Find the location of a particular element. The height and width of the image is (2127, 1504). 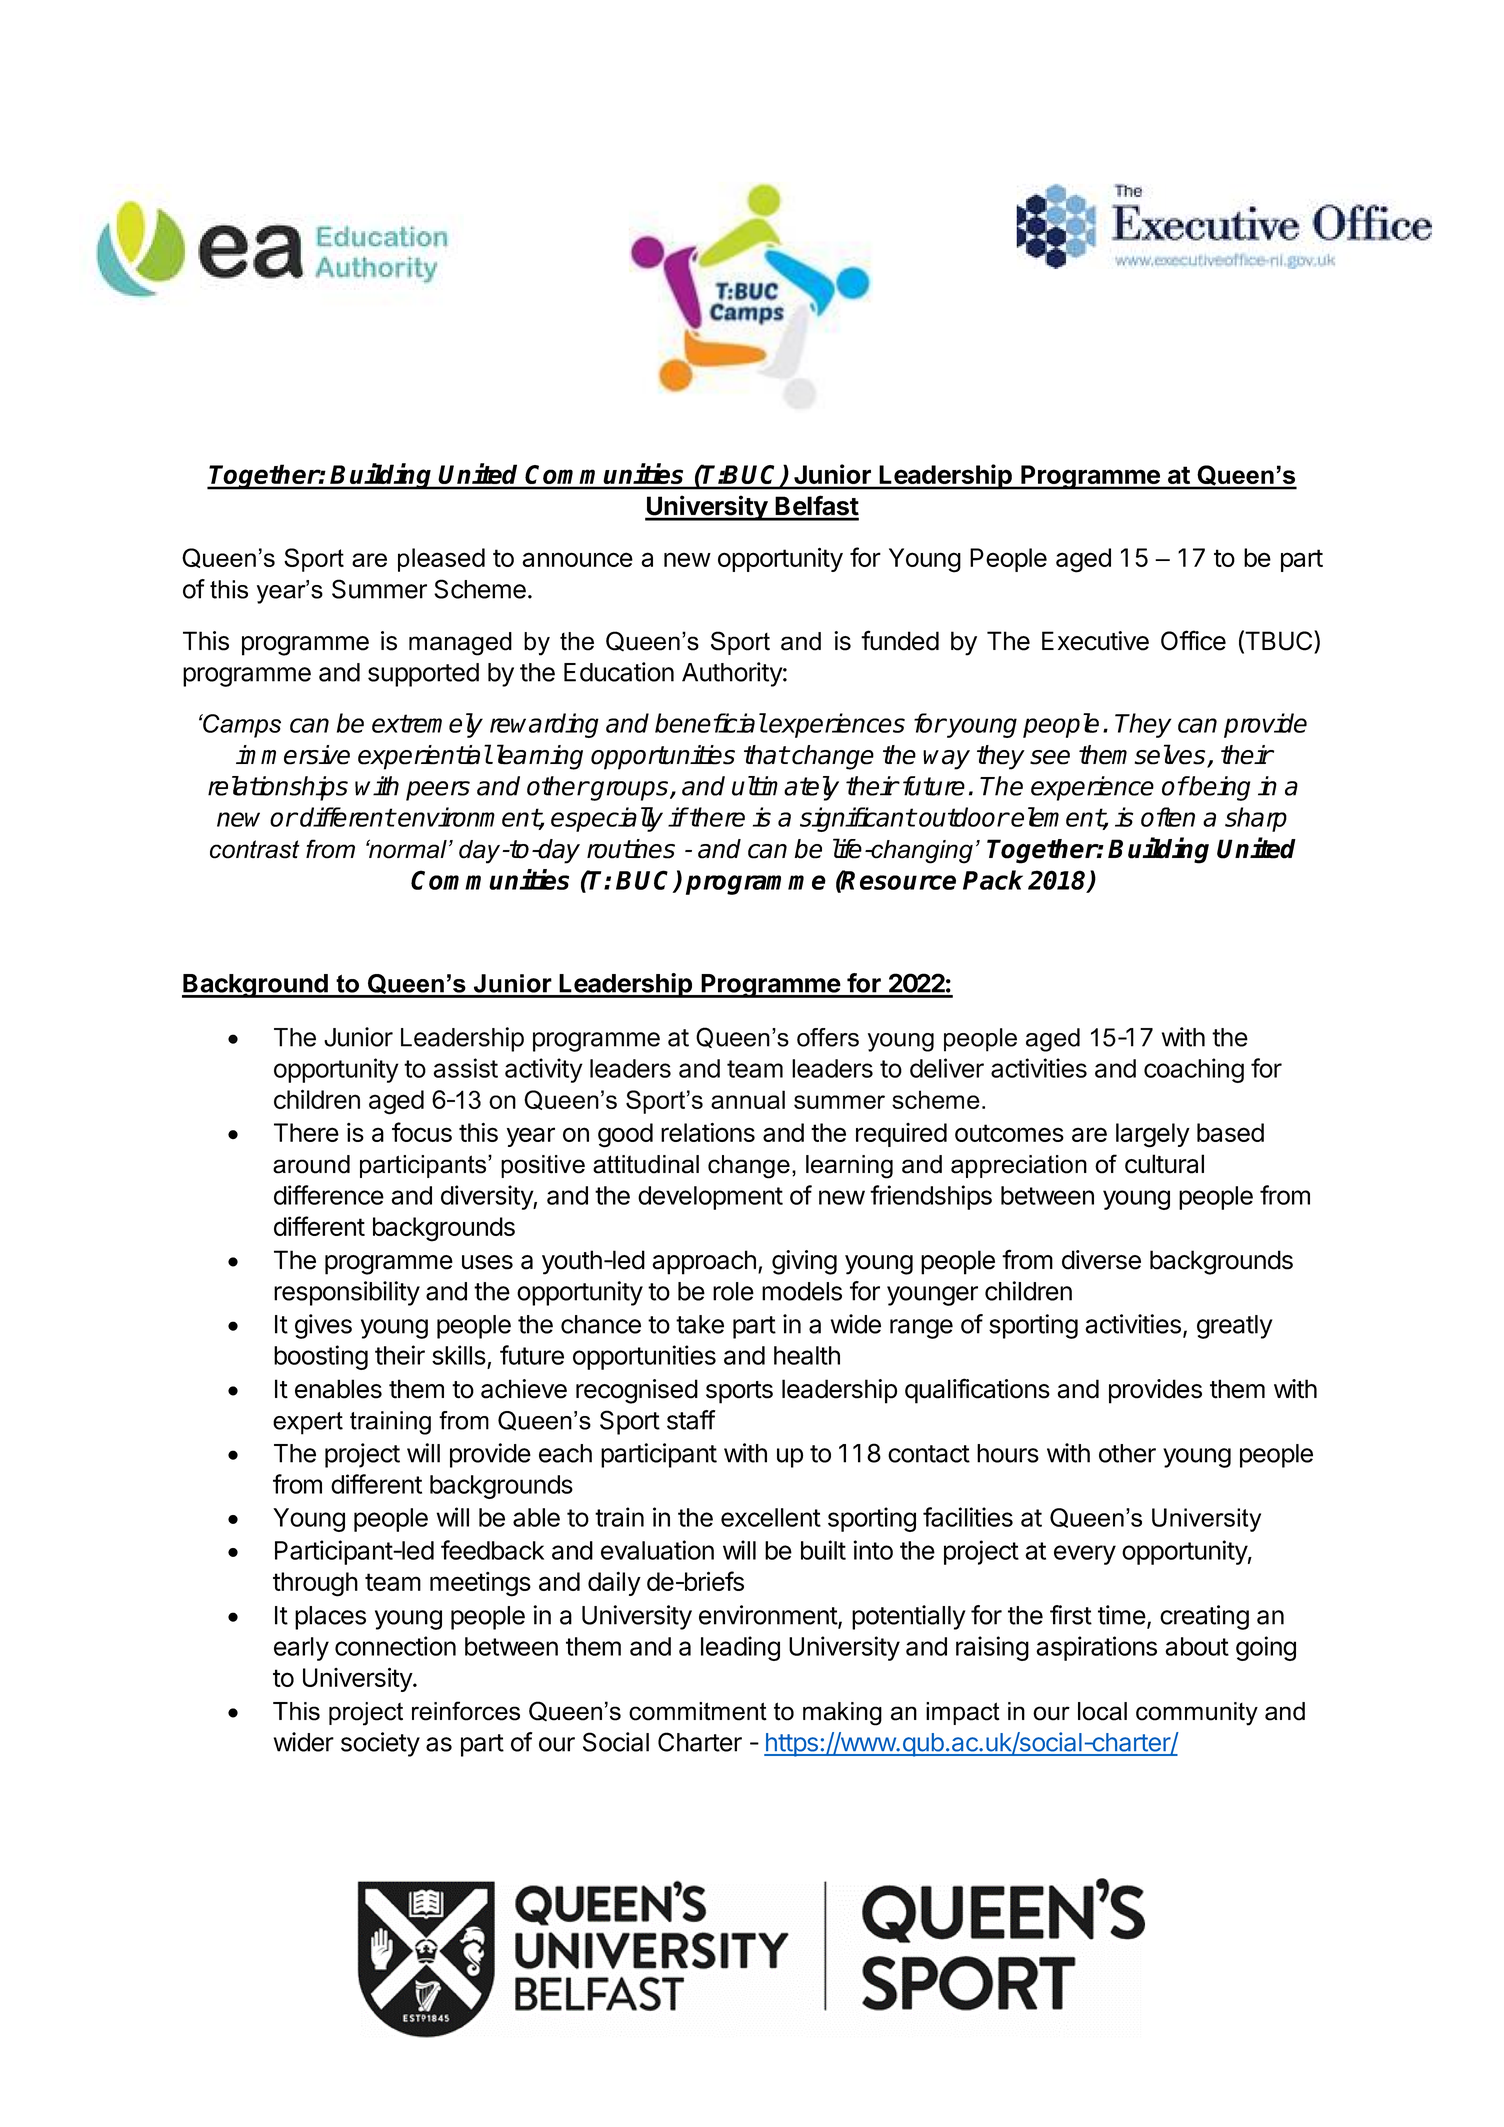

pleased is located at coordinates (441, 560).
